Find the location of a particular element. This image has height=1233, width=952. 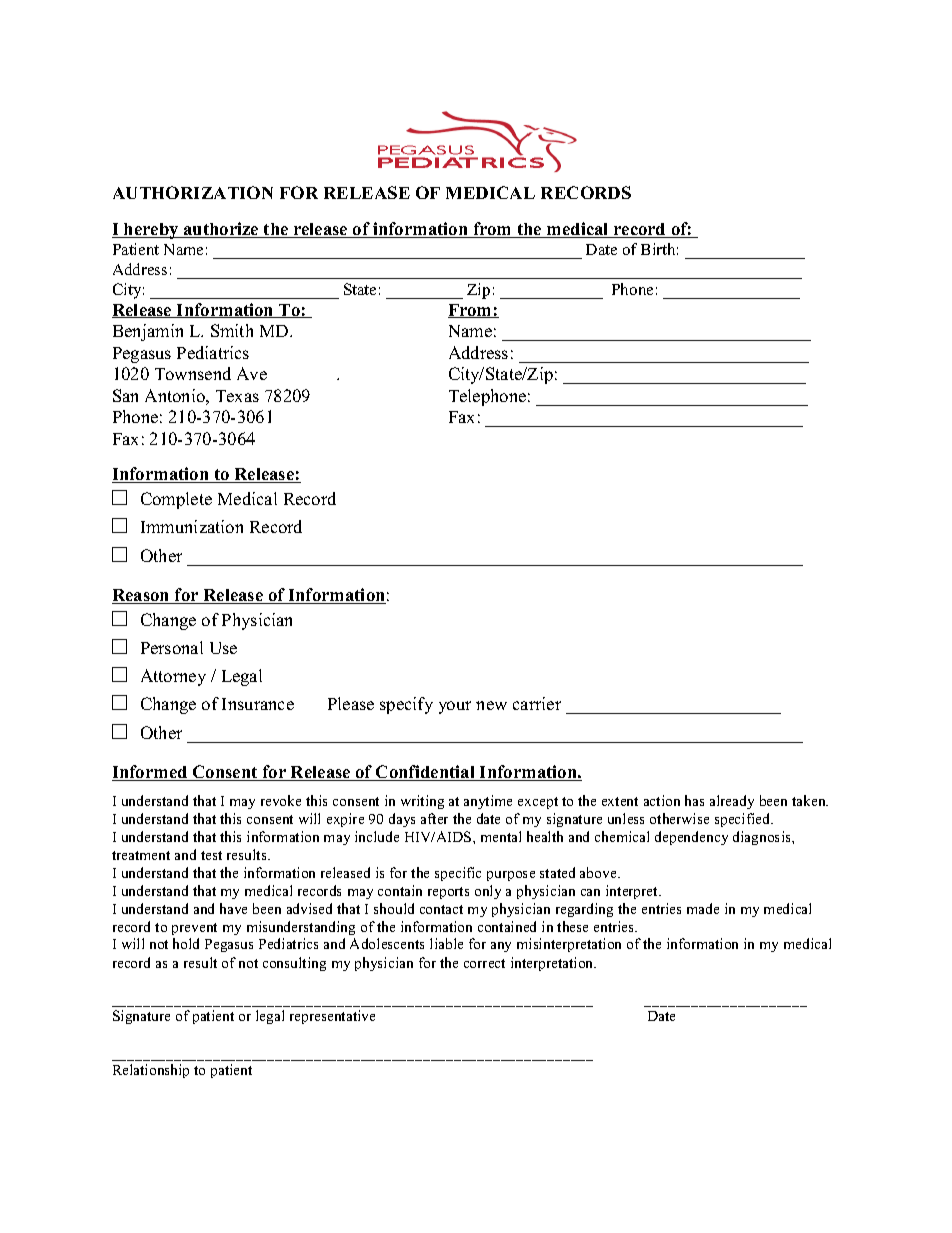

Use is located at coordinates (223, 648).
